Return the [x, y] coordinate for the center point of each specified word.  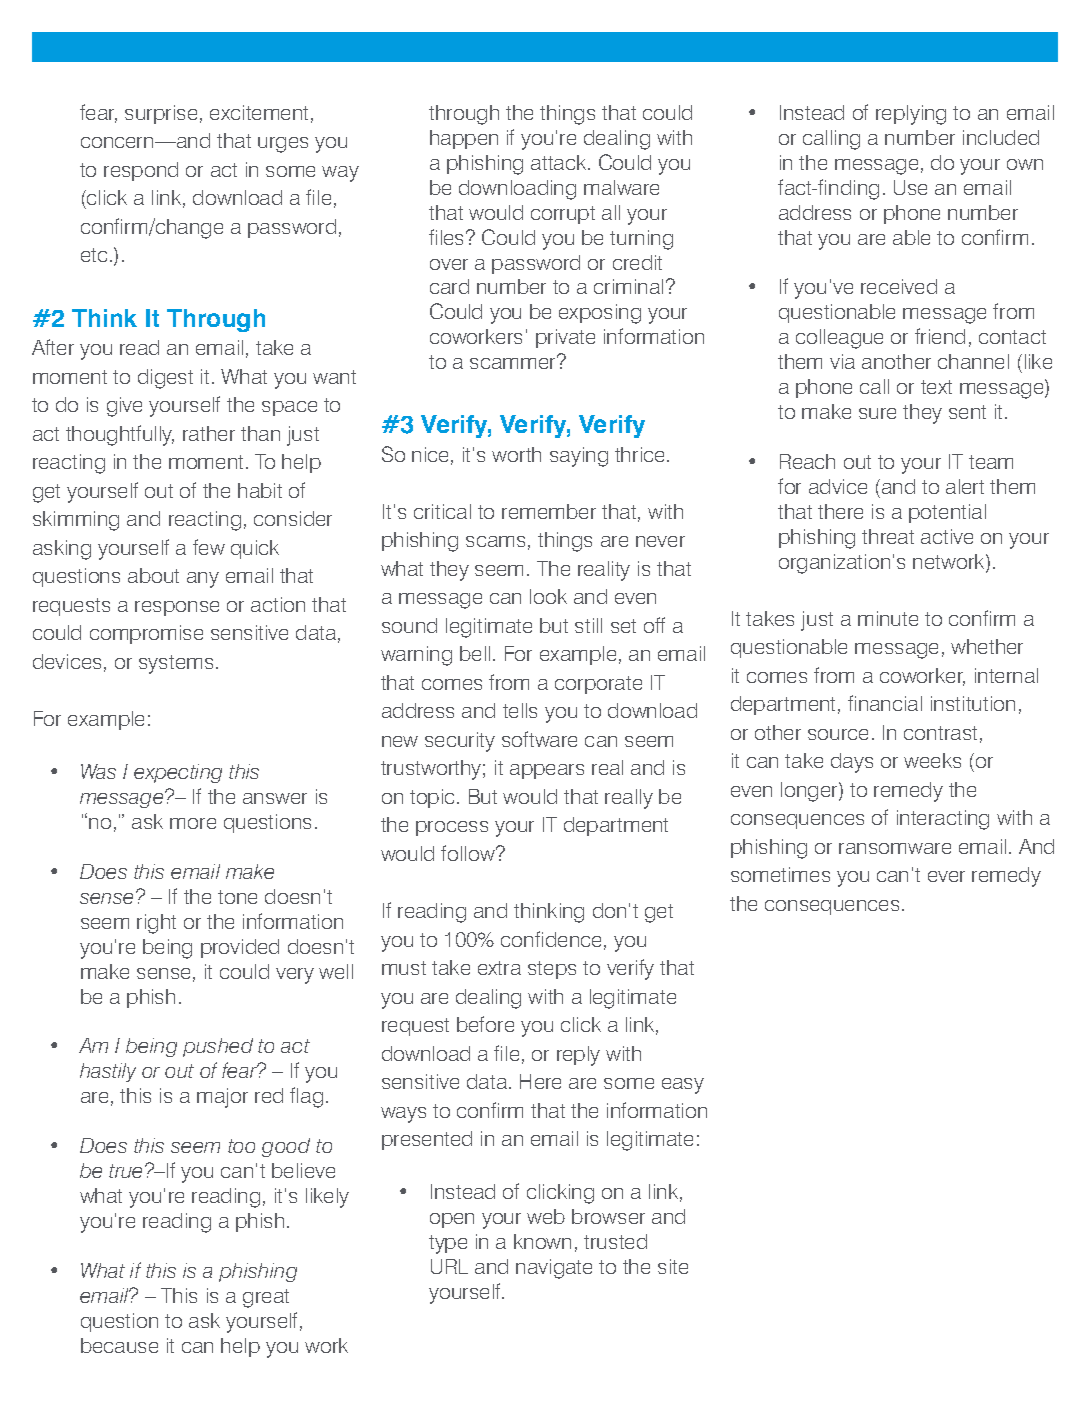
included [1001, 137]
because [119, 1345]
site [673, 1266]
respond [141, 171]
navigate [554, 1269]
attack [560, 162]
